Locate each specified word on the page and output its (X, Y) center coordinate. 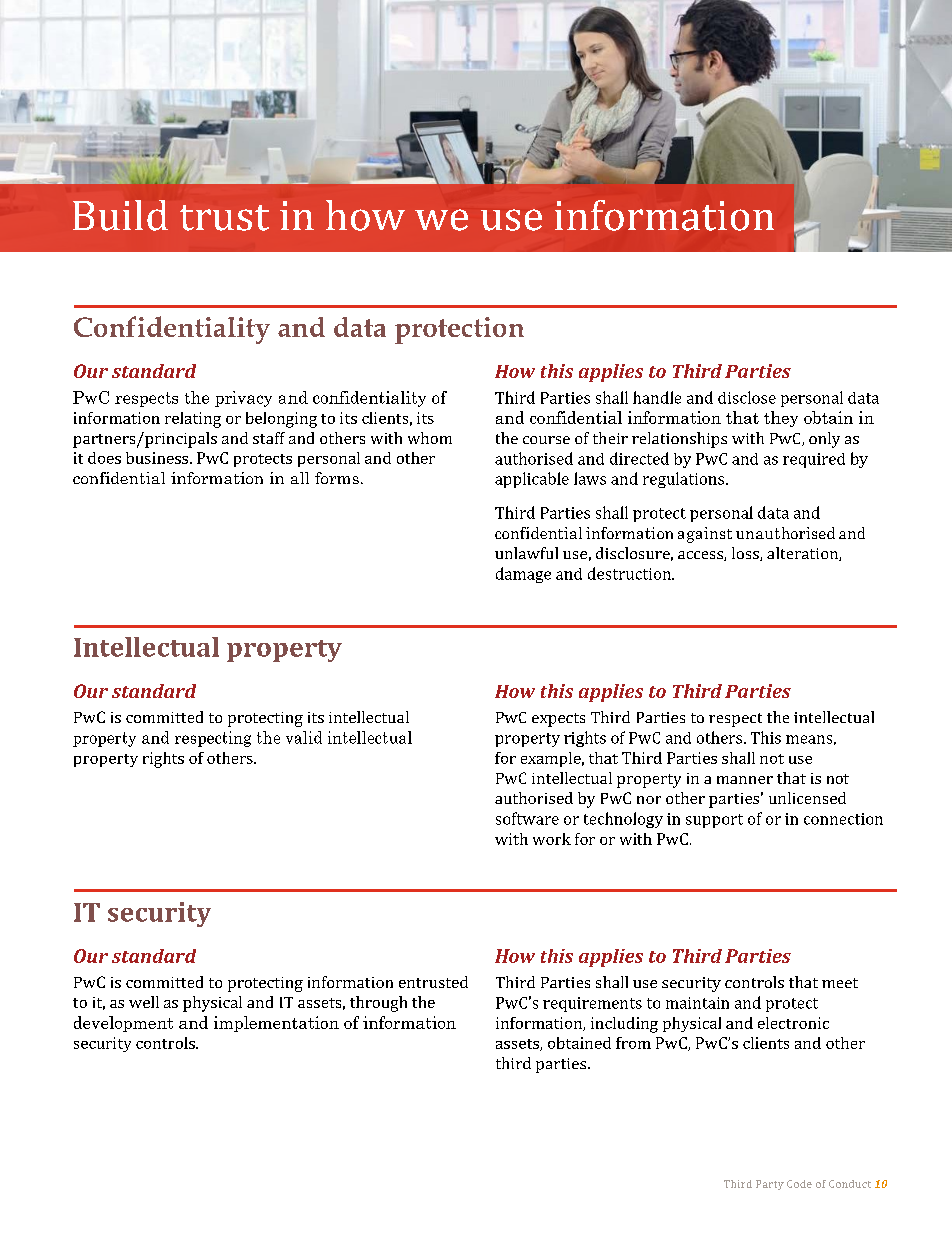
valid (304, 737)
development (123, 1024)
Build (120, 215)
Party (770, 1185)
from (633, 1043)
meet (840, 983)
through (378, 1004)
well (144, 1002)
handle (657, 397)
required (814, 460)
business (157, 458)
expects (558, 720)
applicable (532, 480)
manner (745, 780)
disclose (747, 397)
